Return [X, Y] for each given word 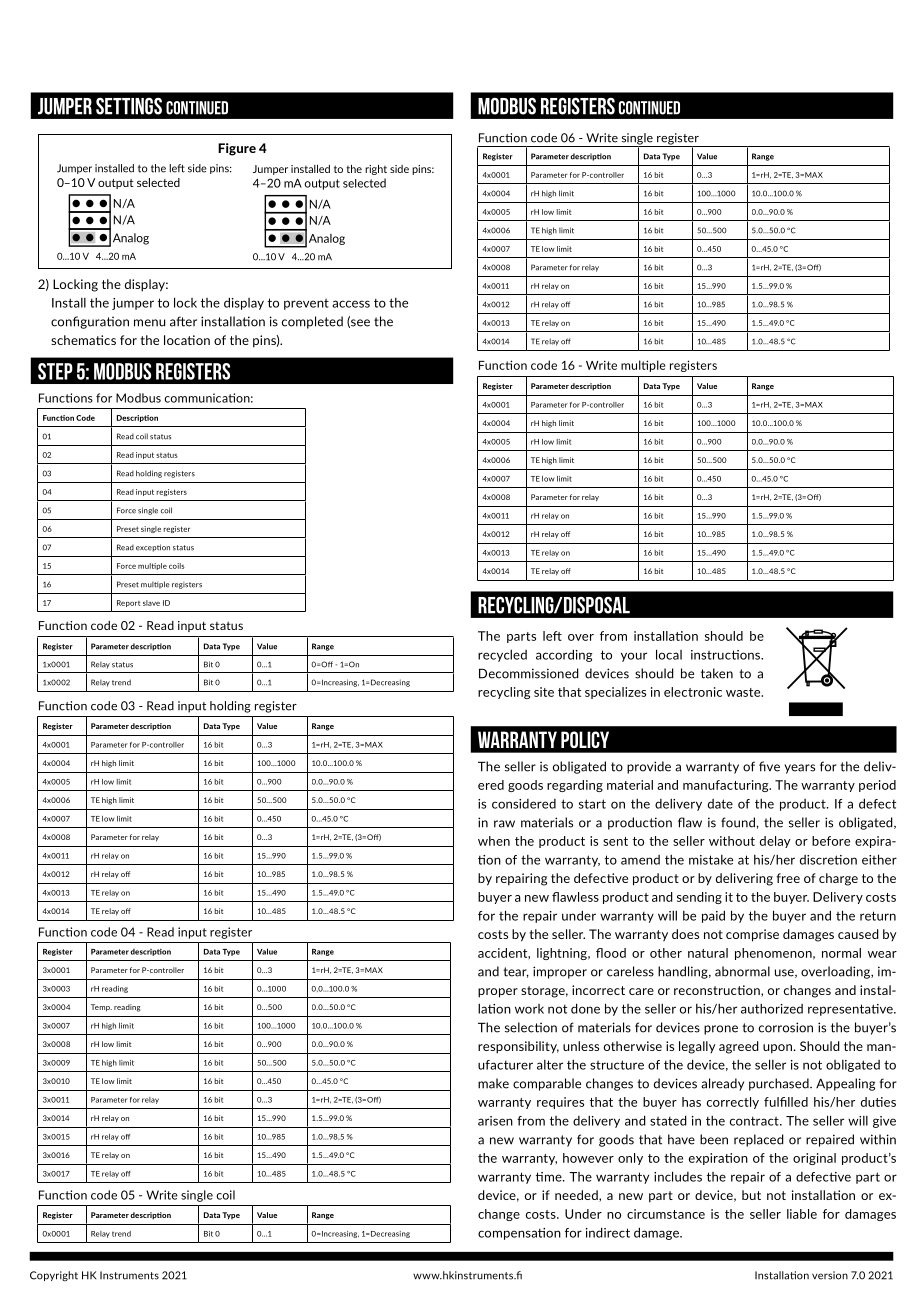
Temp [101, 1008]
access [351, 304]
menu [149, 323]
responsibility [518, 1047]
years [799, 769]
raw [504, 824]
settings [129, 106]
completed [312, 322]
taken [717, 673]
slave [151, 603]
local [669, 654]
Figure [237, 149]
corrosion [786, 1027]
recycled [502, 655]
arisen [495, 1121]
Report [128, 603]
